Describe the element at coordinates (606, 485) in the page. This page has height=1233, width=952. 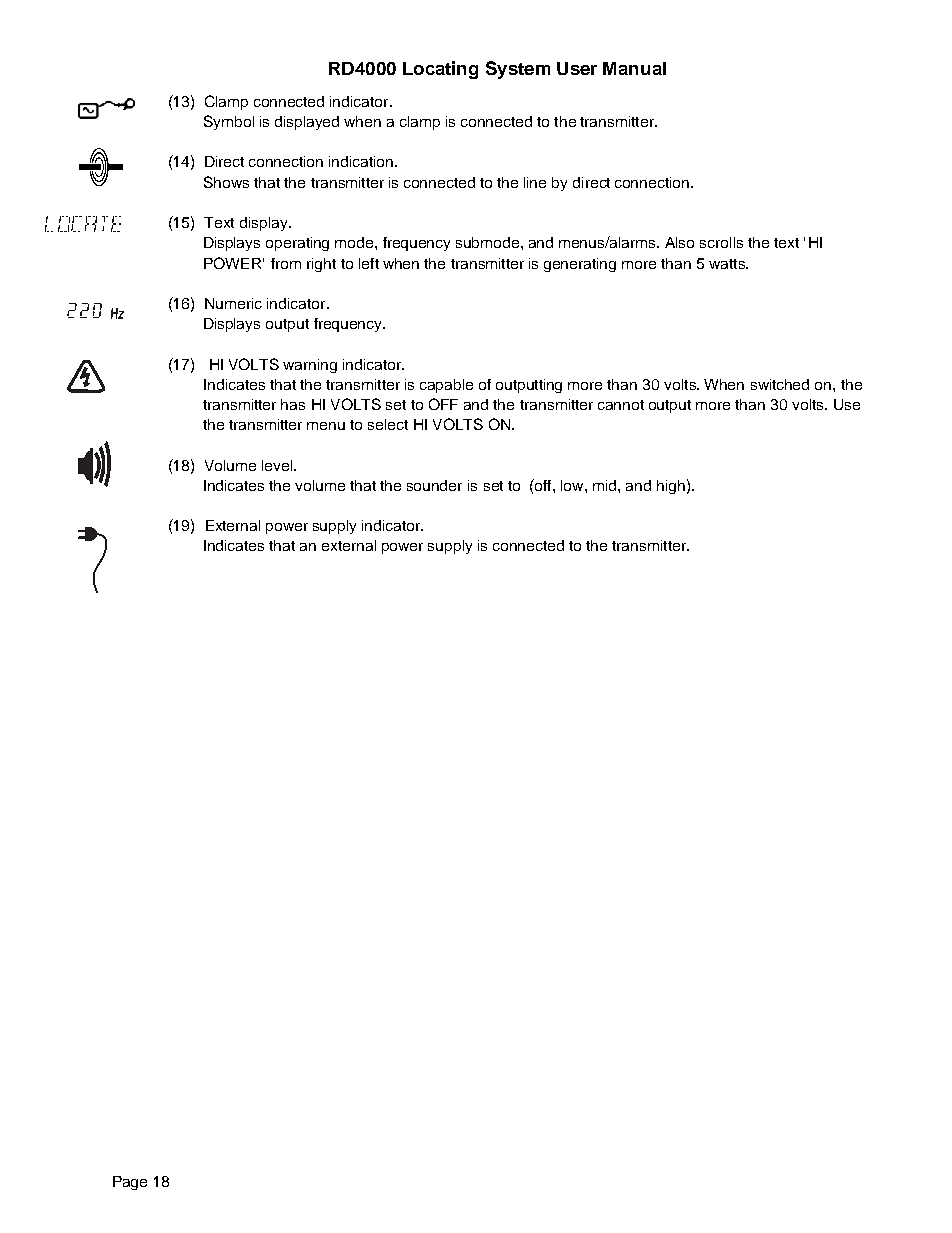
I see `mid` at that location.
